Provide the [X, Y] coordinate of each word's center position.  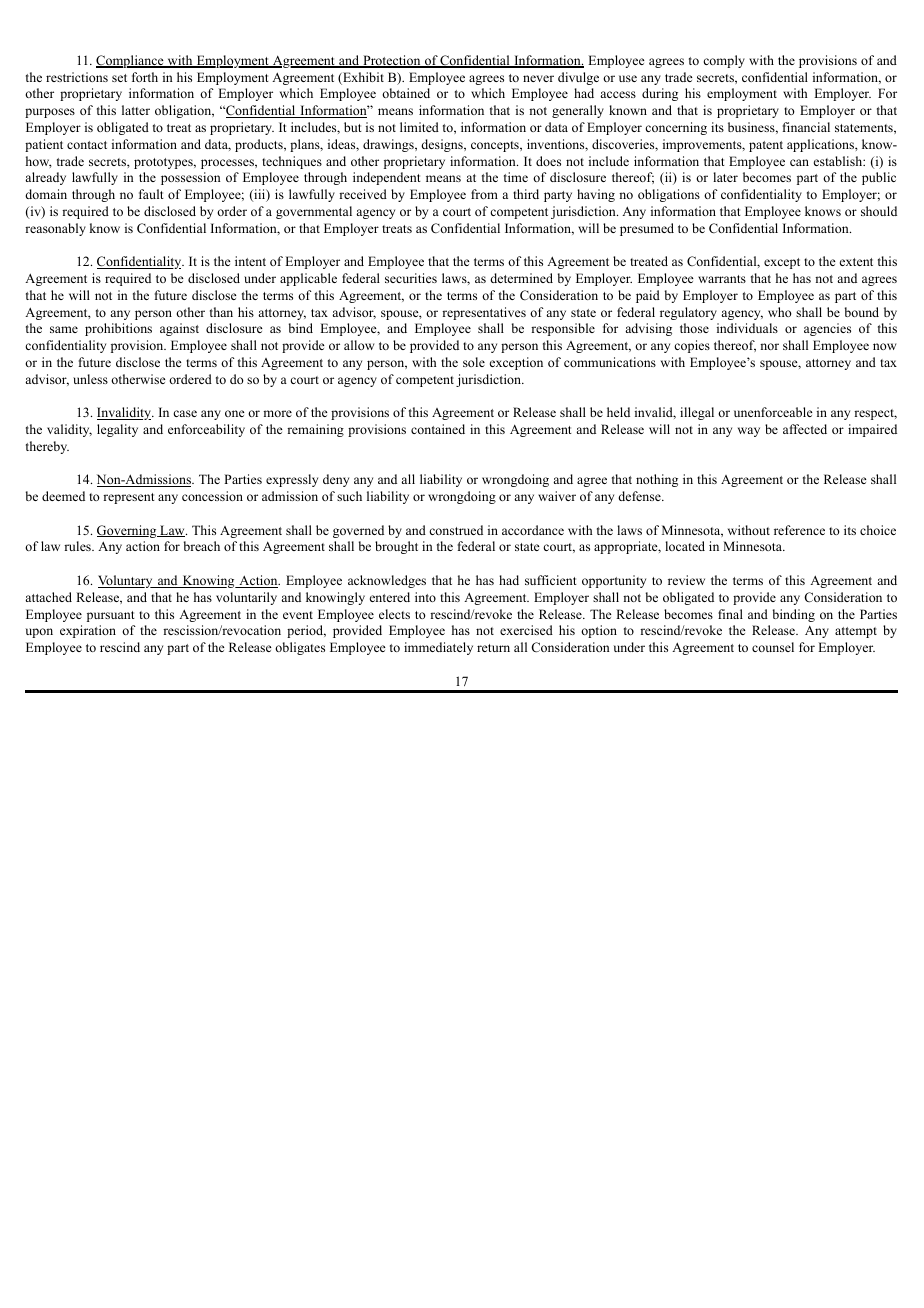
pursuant [111, 616]
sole [474, 362]
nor [769, 346]
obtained [406, 93]
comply [724, 61]
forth [145, 77]
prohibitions [118, 329]
